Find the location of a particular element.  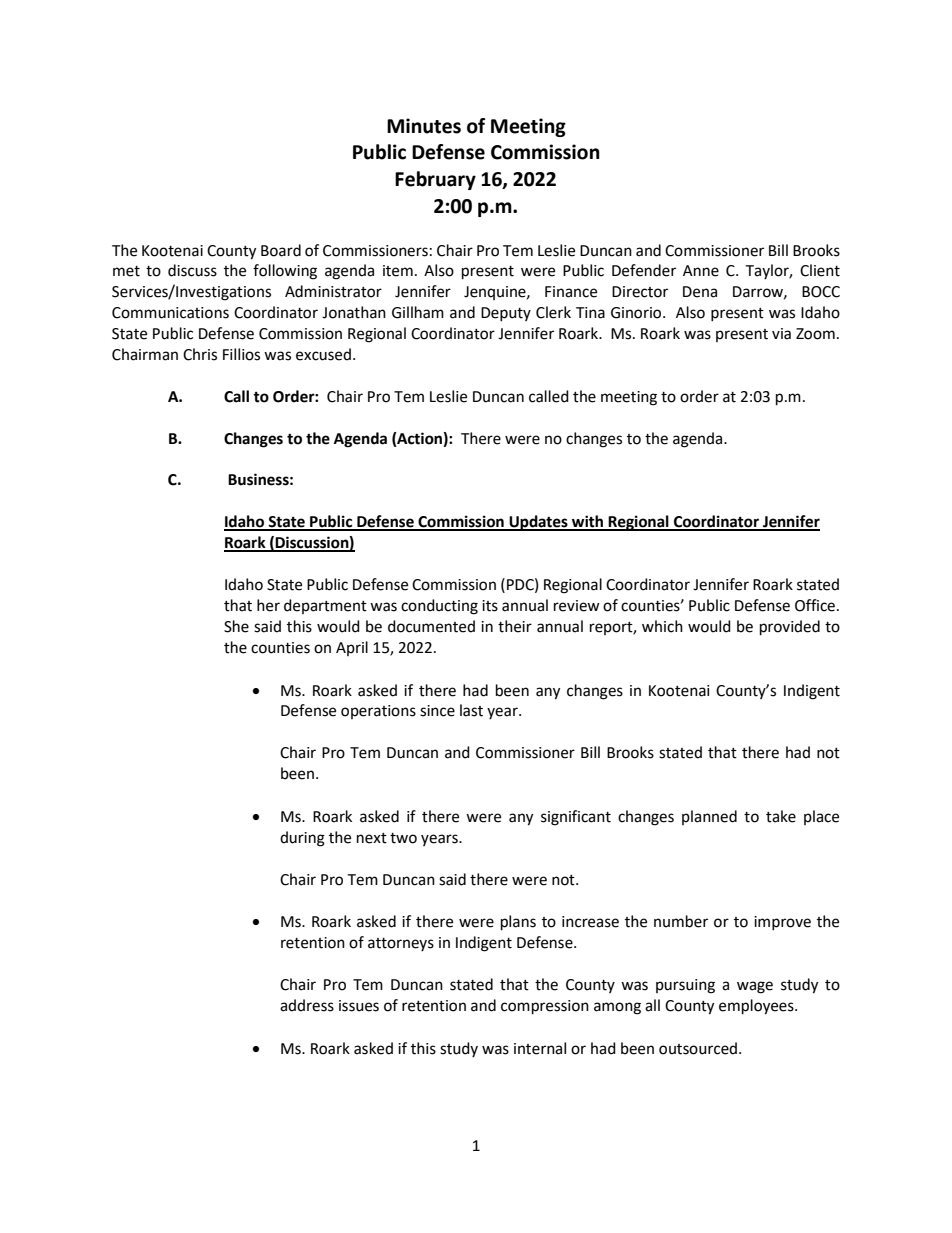

via is located at coordinates (781, 334).
